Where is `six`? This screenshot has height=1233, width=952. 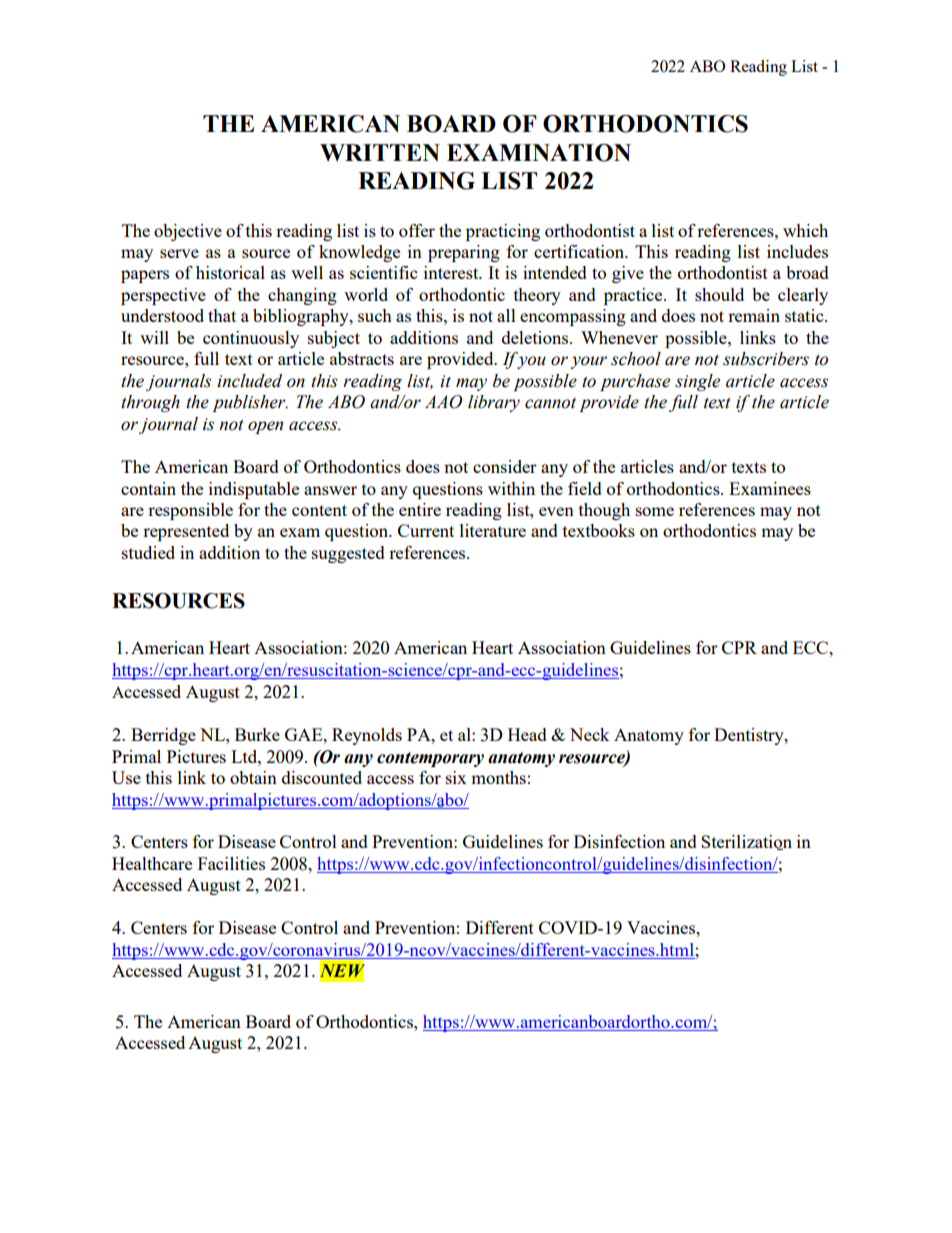
six is located at coordinates (456, 777).
